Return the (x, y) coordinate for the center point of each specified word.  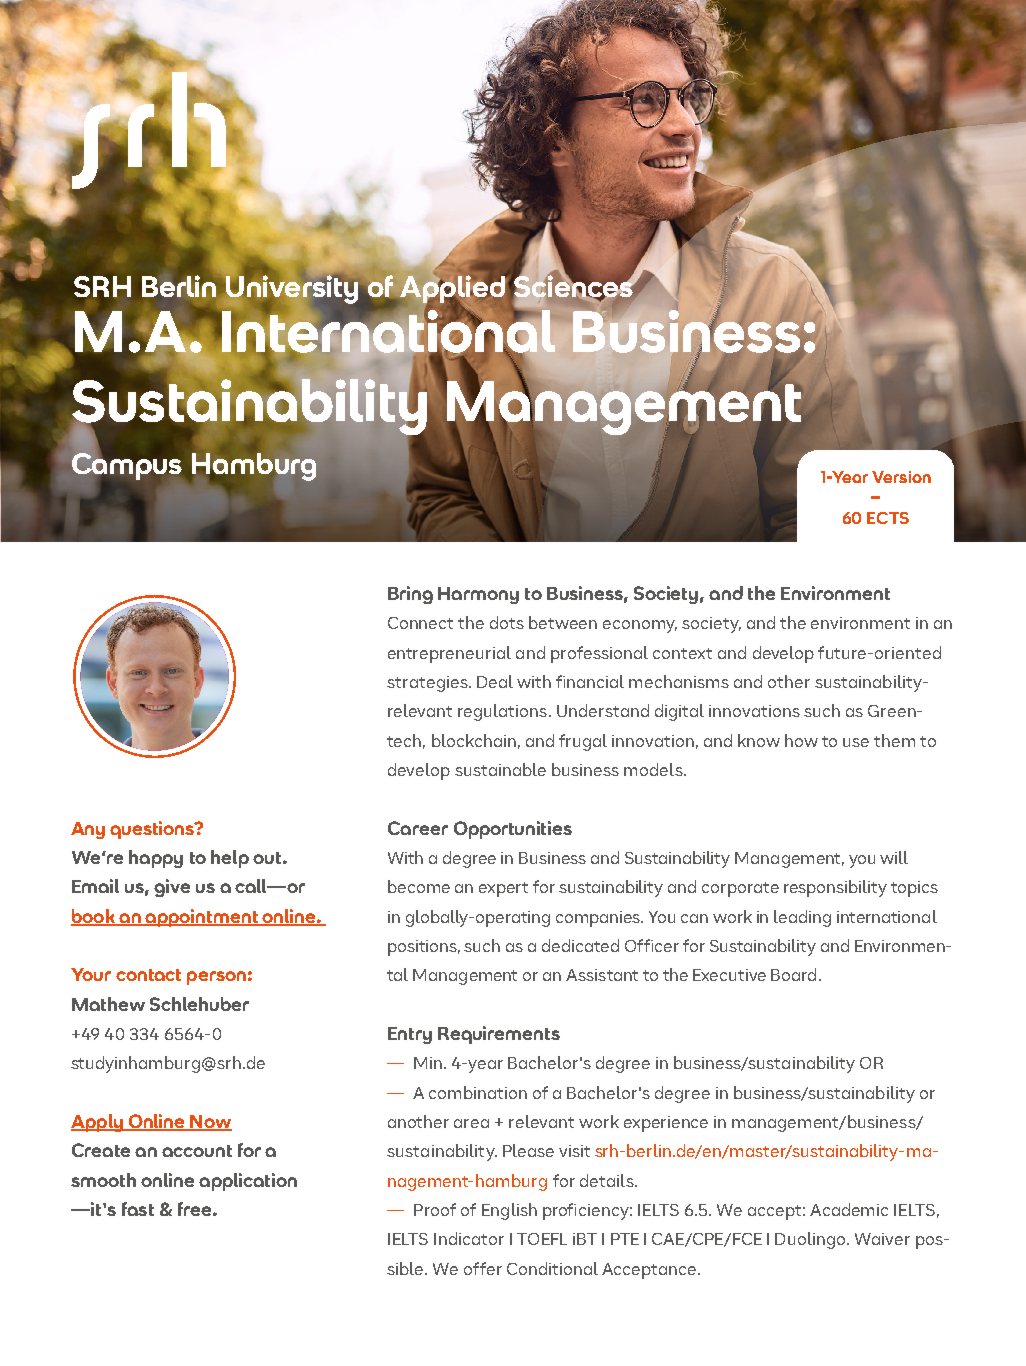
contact (148, 975)
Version (901, 477)
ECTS (888, 518)
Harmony (478, 595)
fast (138, 1209)
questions (153, 830)
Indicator (469, 1238)
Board (793, 974)
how (801, 740)
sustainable (500, 769)
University (292, 290)
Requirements (499, 1035)
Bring (410, 595)
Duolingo (811, 1240)
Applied (454, 290)
